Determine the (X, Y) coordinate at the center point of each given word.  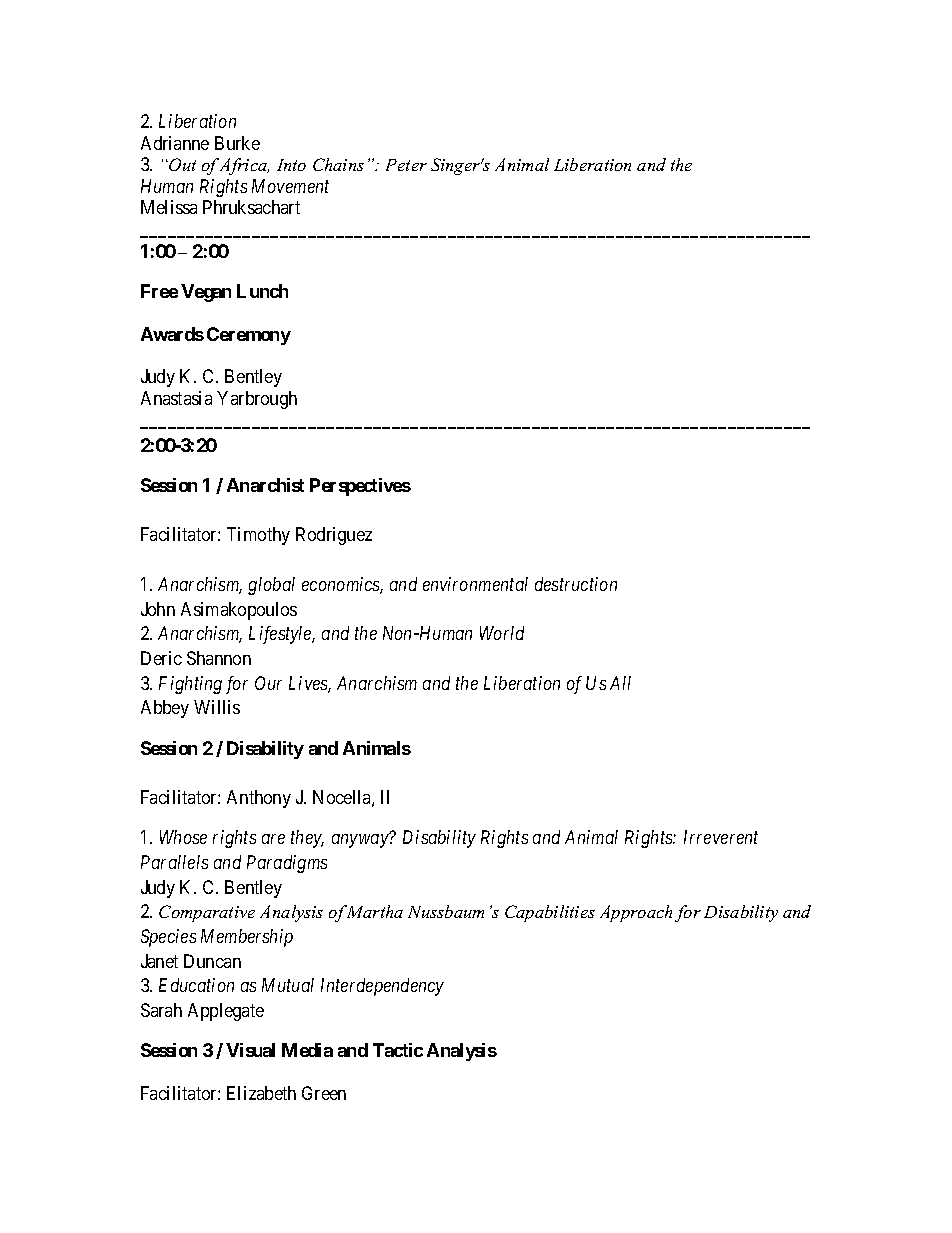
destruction (576, 584)
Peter (406, 165)
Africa (244, 166)
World (502, 633)
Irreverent (721, 837)
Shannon (219, 658)
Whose (183, 837)
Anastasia (176, 398)
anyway (360, 841)
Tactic (398, 1050)
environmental (475, 584)
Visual (250, 1050)
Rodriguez (334, 536)
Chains (338, 164)
